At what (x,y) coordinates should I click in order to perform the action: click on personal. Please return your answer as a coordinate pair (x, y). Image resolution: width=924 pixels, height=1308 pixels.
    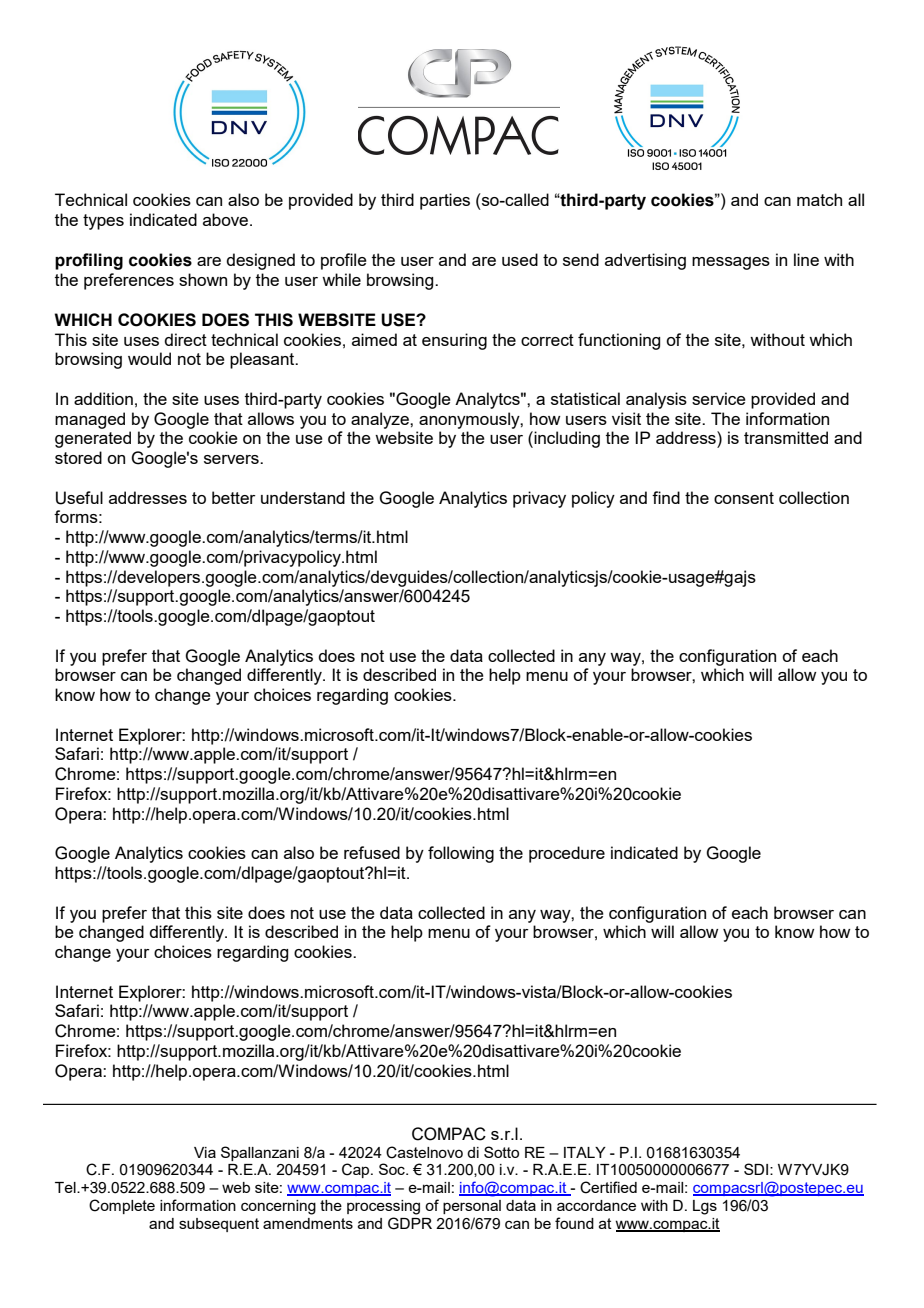
    Looking at the image, I should click on (472, 1207).
